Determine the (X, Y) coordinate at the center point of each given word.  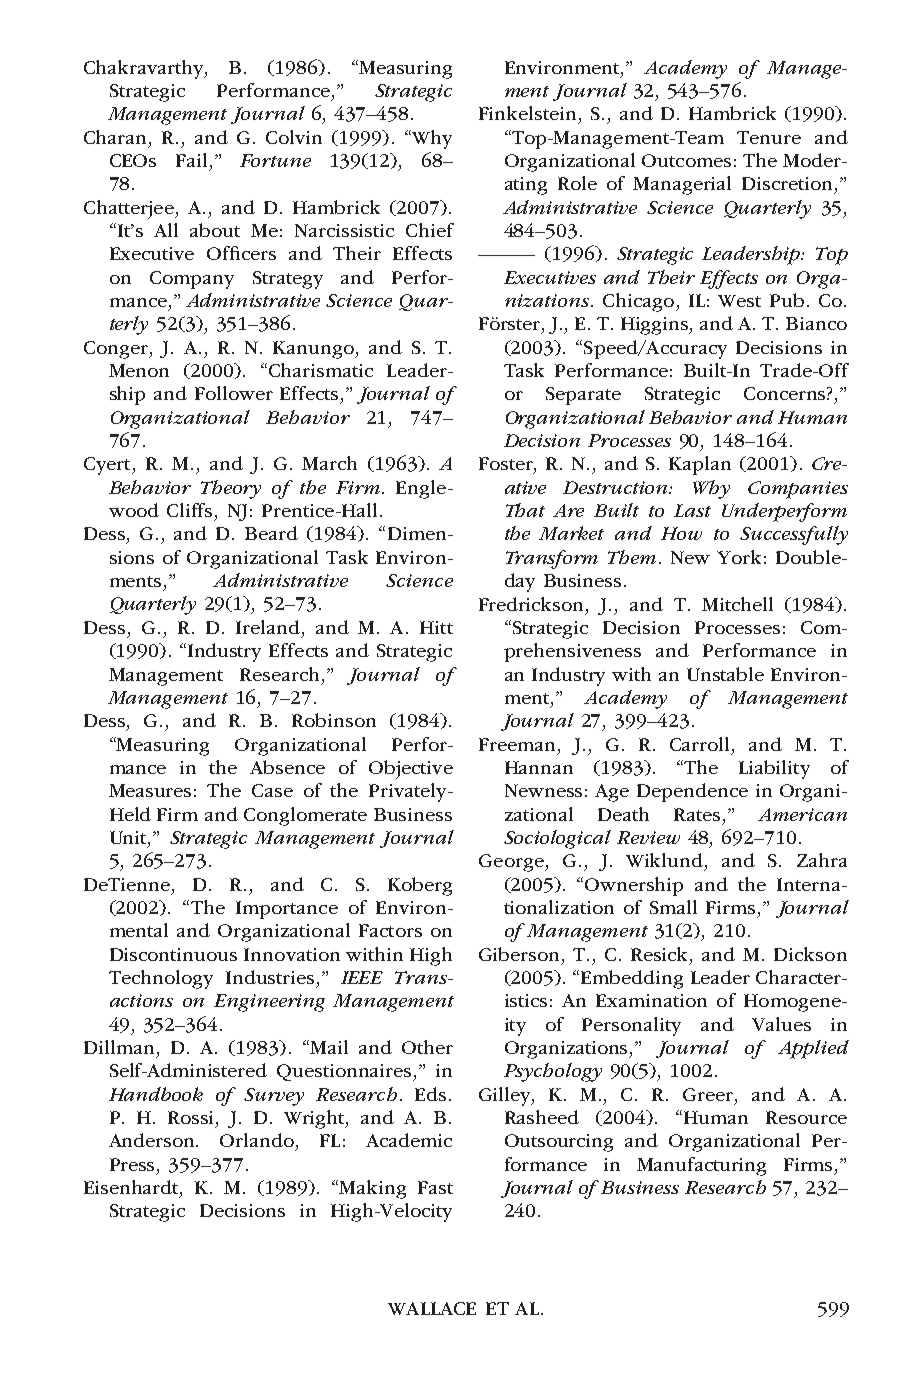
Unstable (725, 674)
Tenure (769, 137)
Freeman (517, 744)
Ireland (268, 627)
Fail (191, 160)
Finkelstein (527, 113)
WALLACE (432, 1308)
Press (134, 1164)
